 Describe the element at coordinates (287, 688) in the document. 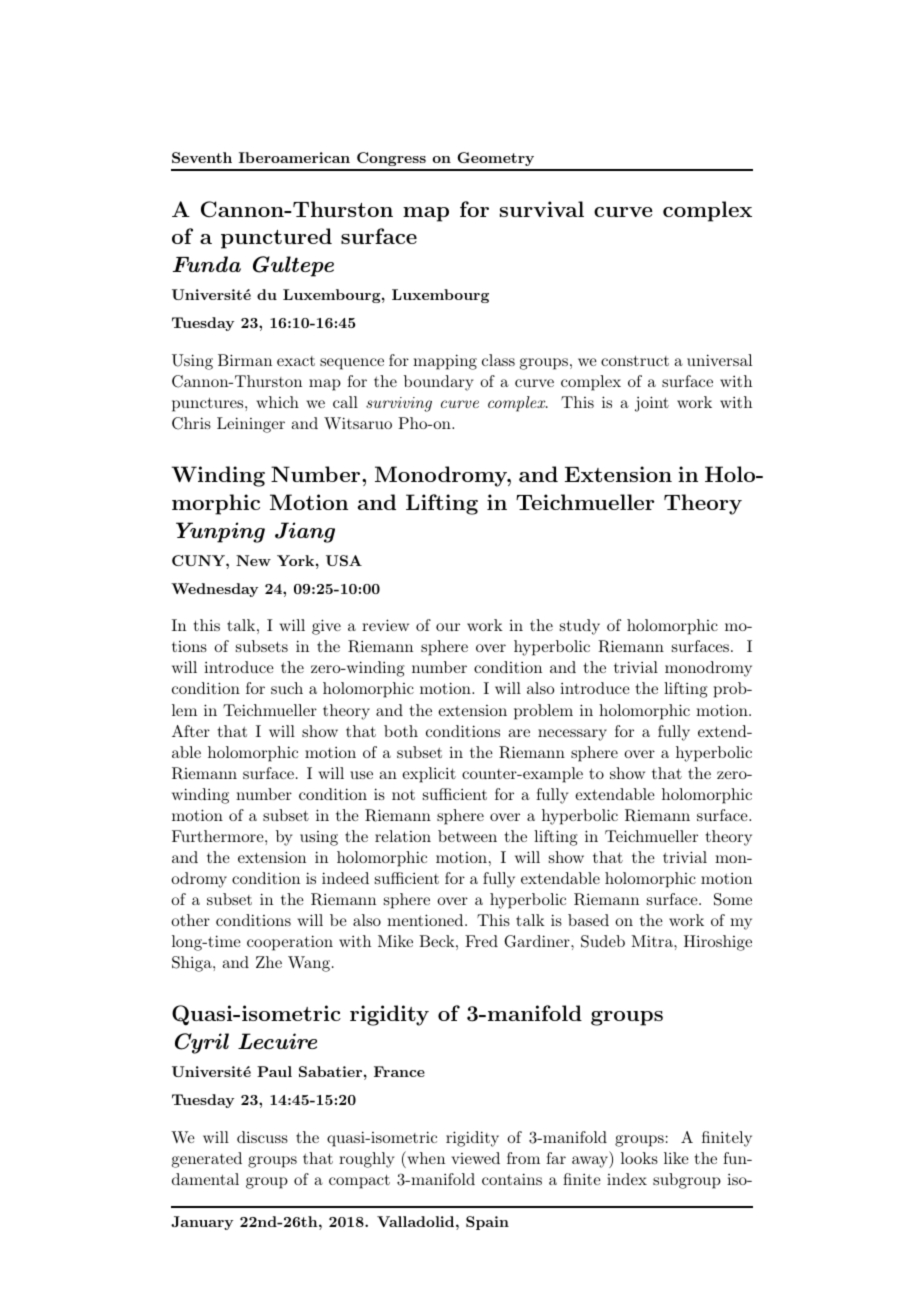

I see `such` at that location.
